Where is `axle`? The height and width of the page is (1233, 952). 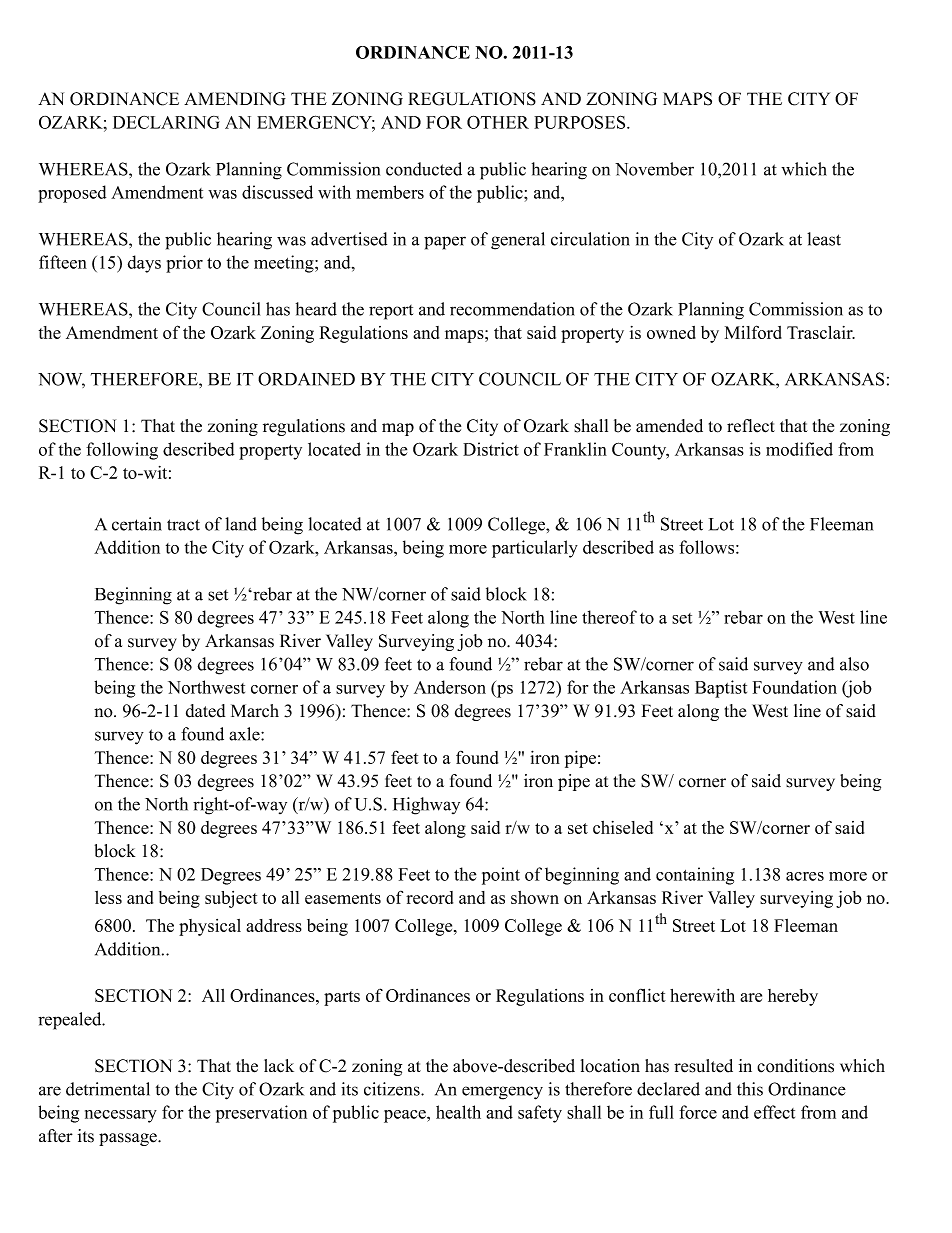
axle is located at coordinates (245, 734).
